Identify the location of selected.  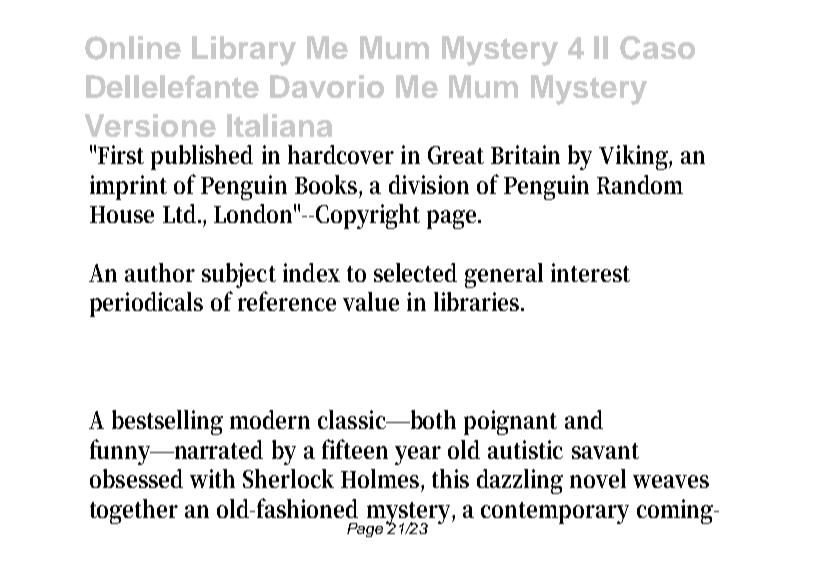
(415, 272).
